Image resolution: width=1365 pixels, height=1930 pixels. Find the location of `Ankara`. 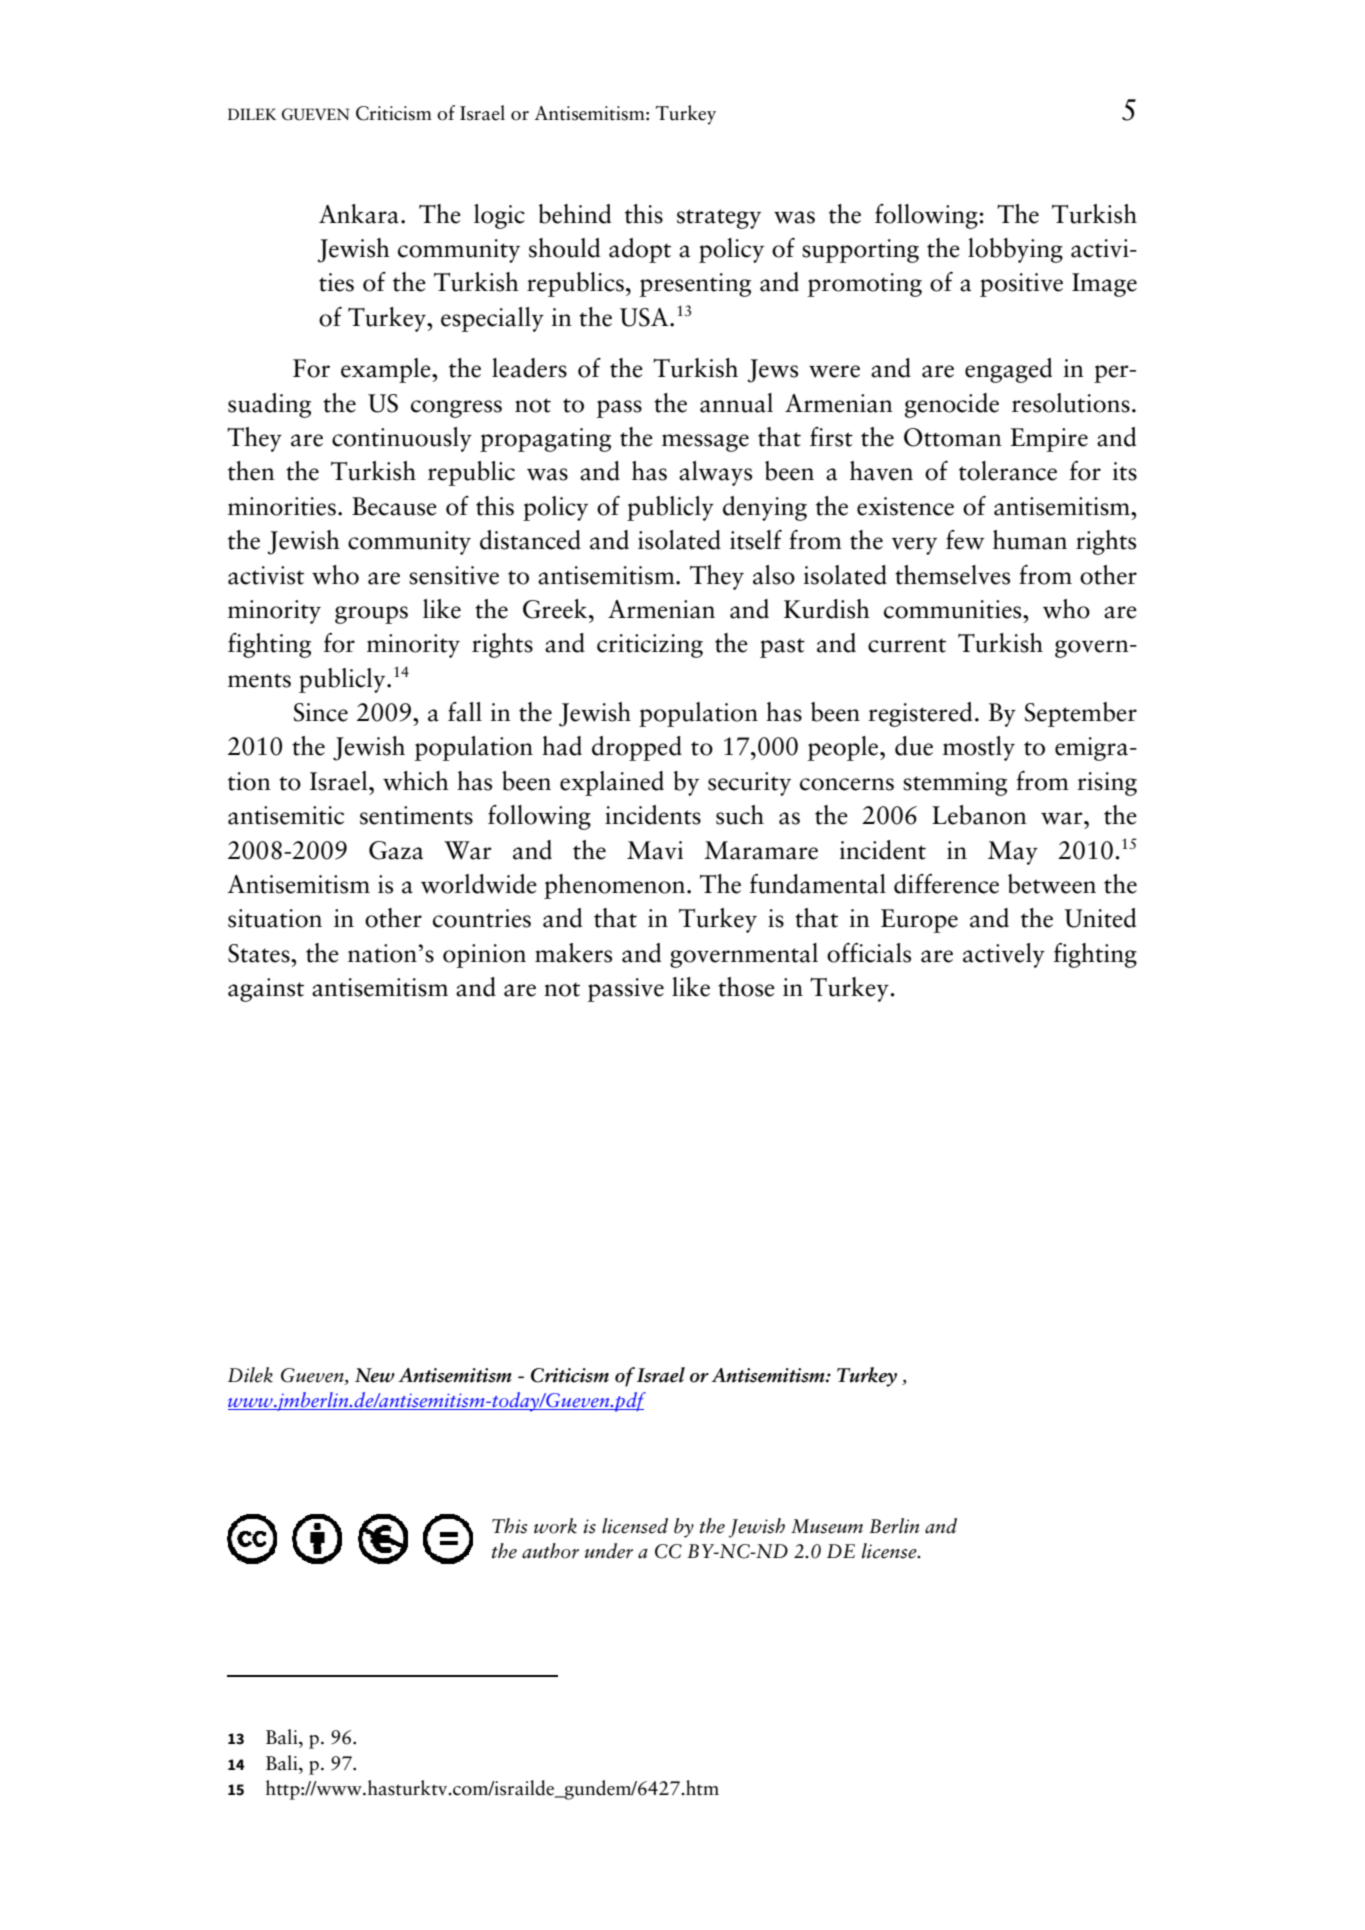

Ankara is located at coordinates (359, 214).
